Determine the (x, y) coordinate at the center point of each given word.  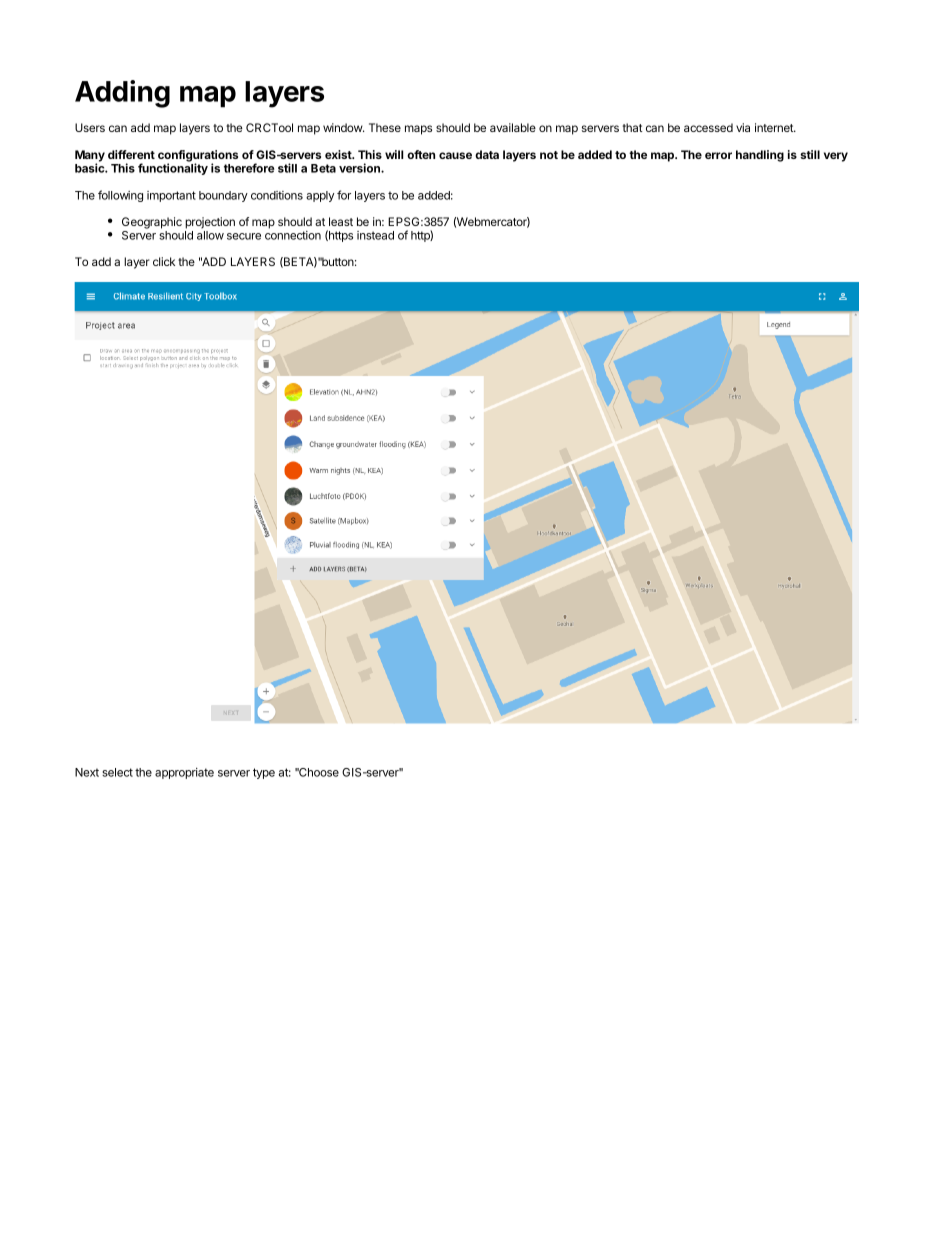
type (264, 773)
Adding (122, 94)
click (164, 261)
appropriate (184, 773)
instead (375, 235)
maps (418, 130)
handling (760, 156)
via (743, 127)
